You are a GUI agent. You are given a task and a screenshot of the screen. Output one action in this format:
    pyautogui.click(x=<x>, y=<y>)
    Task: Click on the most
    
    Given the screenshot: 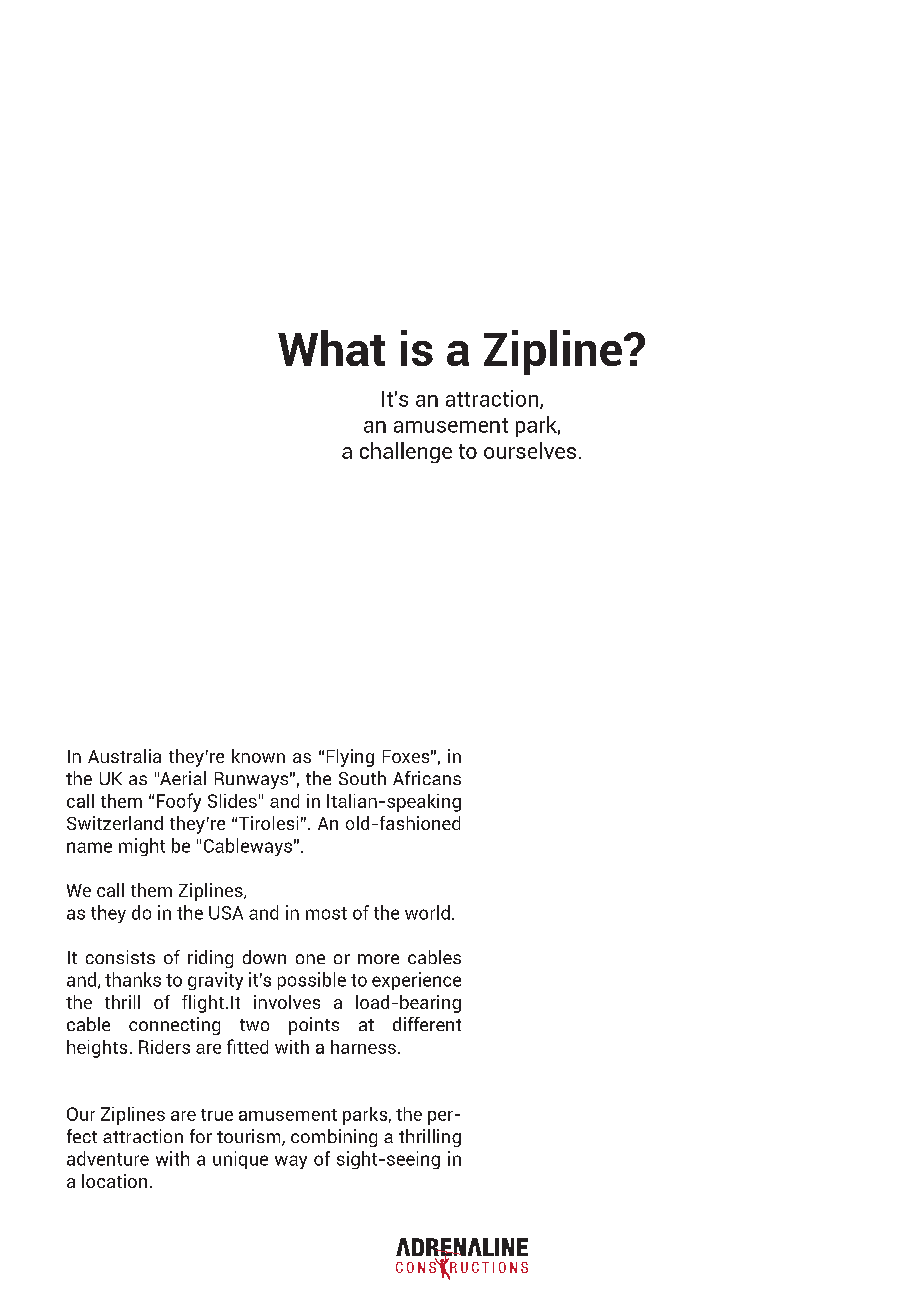 What is the action you would take?
    pyautogui.click(x=326, y=913)
